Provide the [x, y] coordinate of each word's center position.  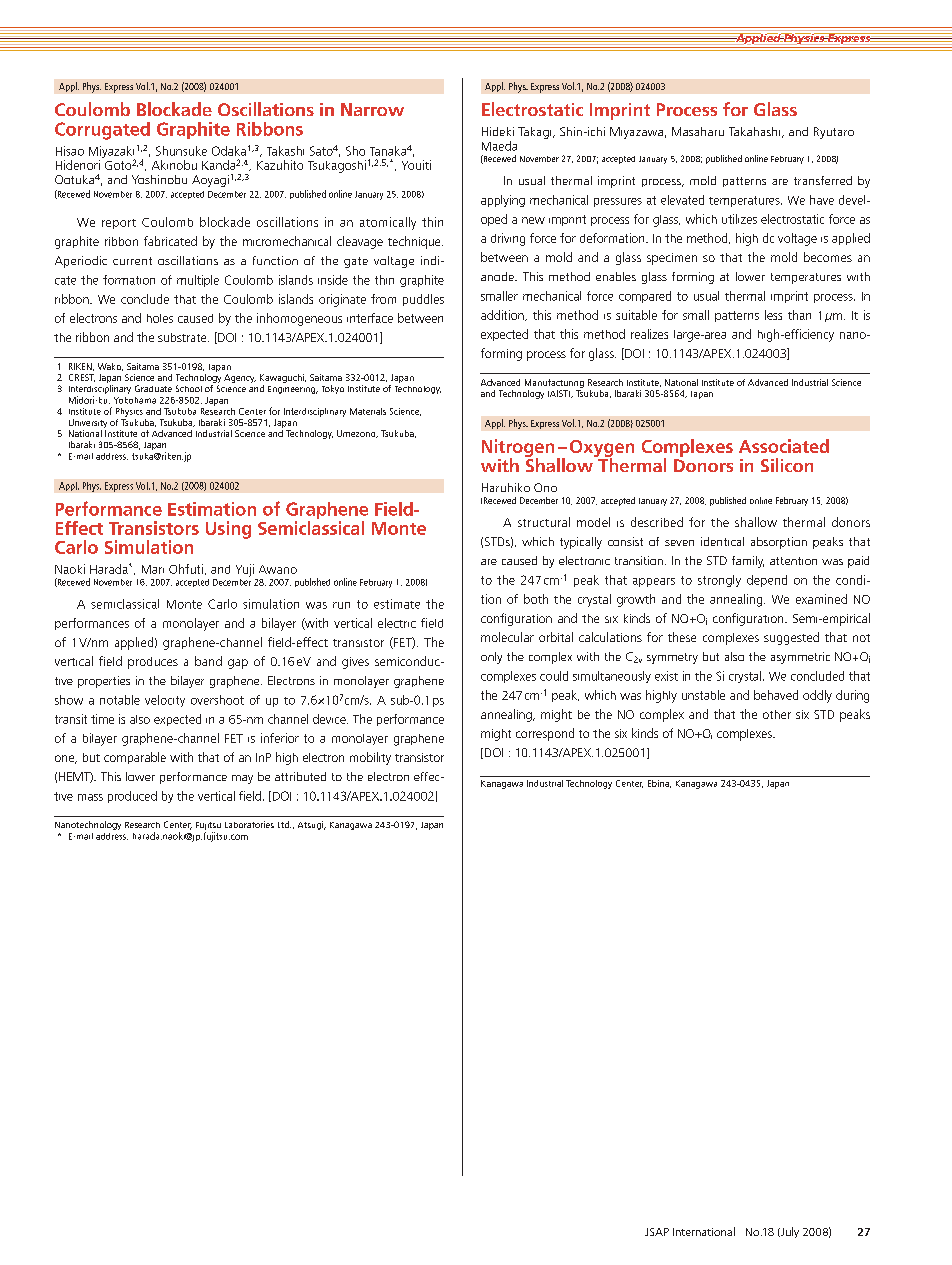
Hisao [70, 151]
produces [153, 663]
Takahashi [756, 132]
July [789, 1232]
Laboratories [249, 824]
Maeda [499, 146]
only [491, 658]
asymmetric [800, 658]
